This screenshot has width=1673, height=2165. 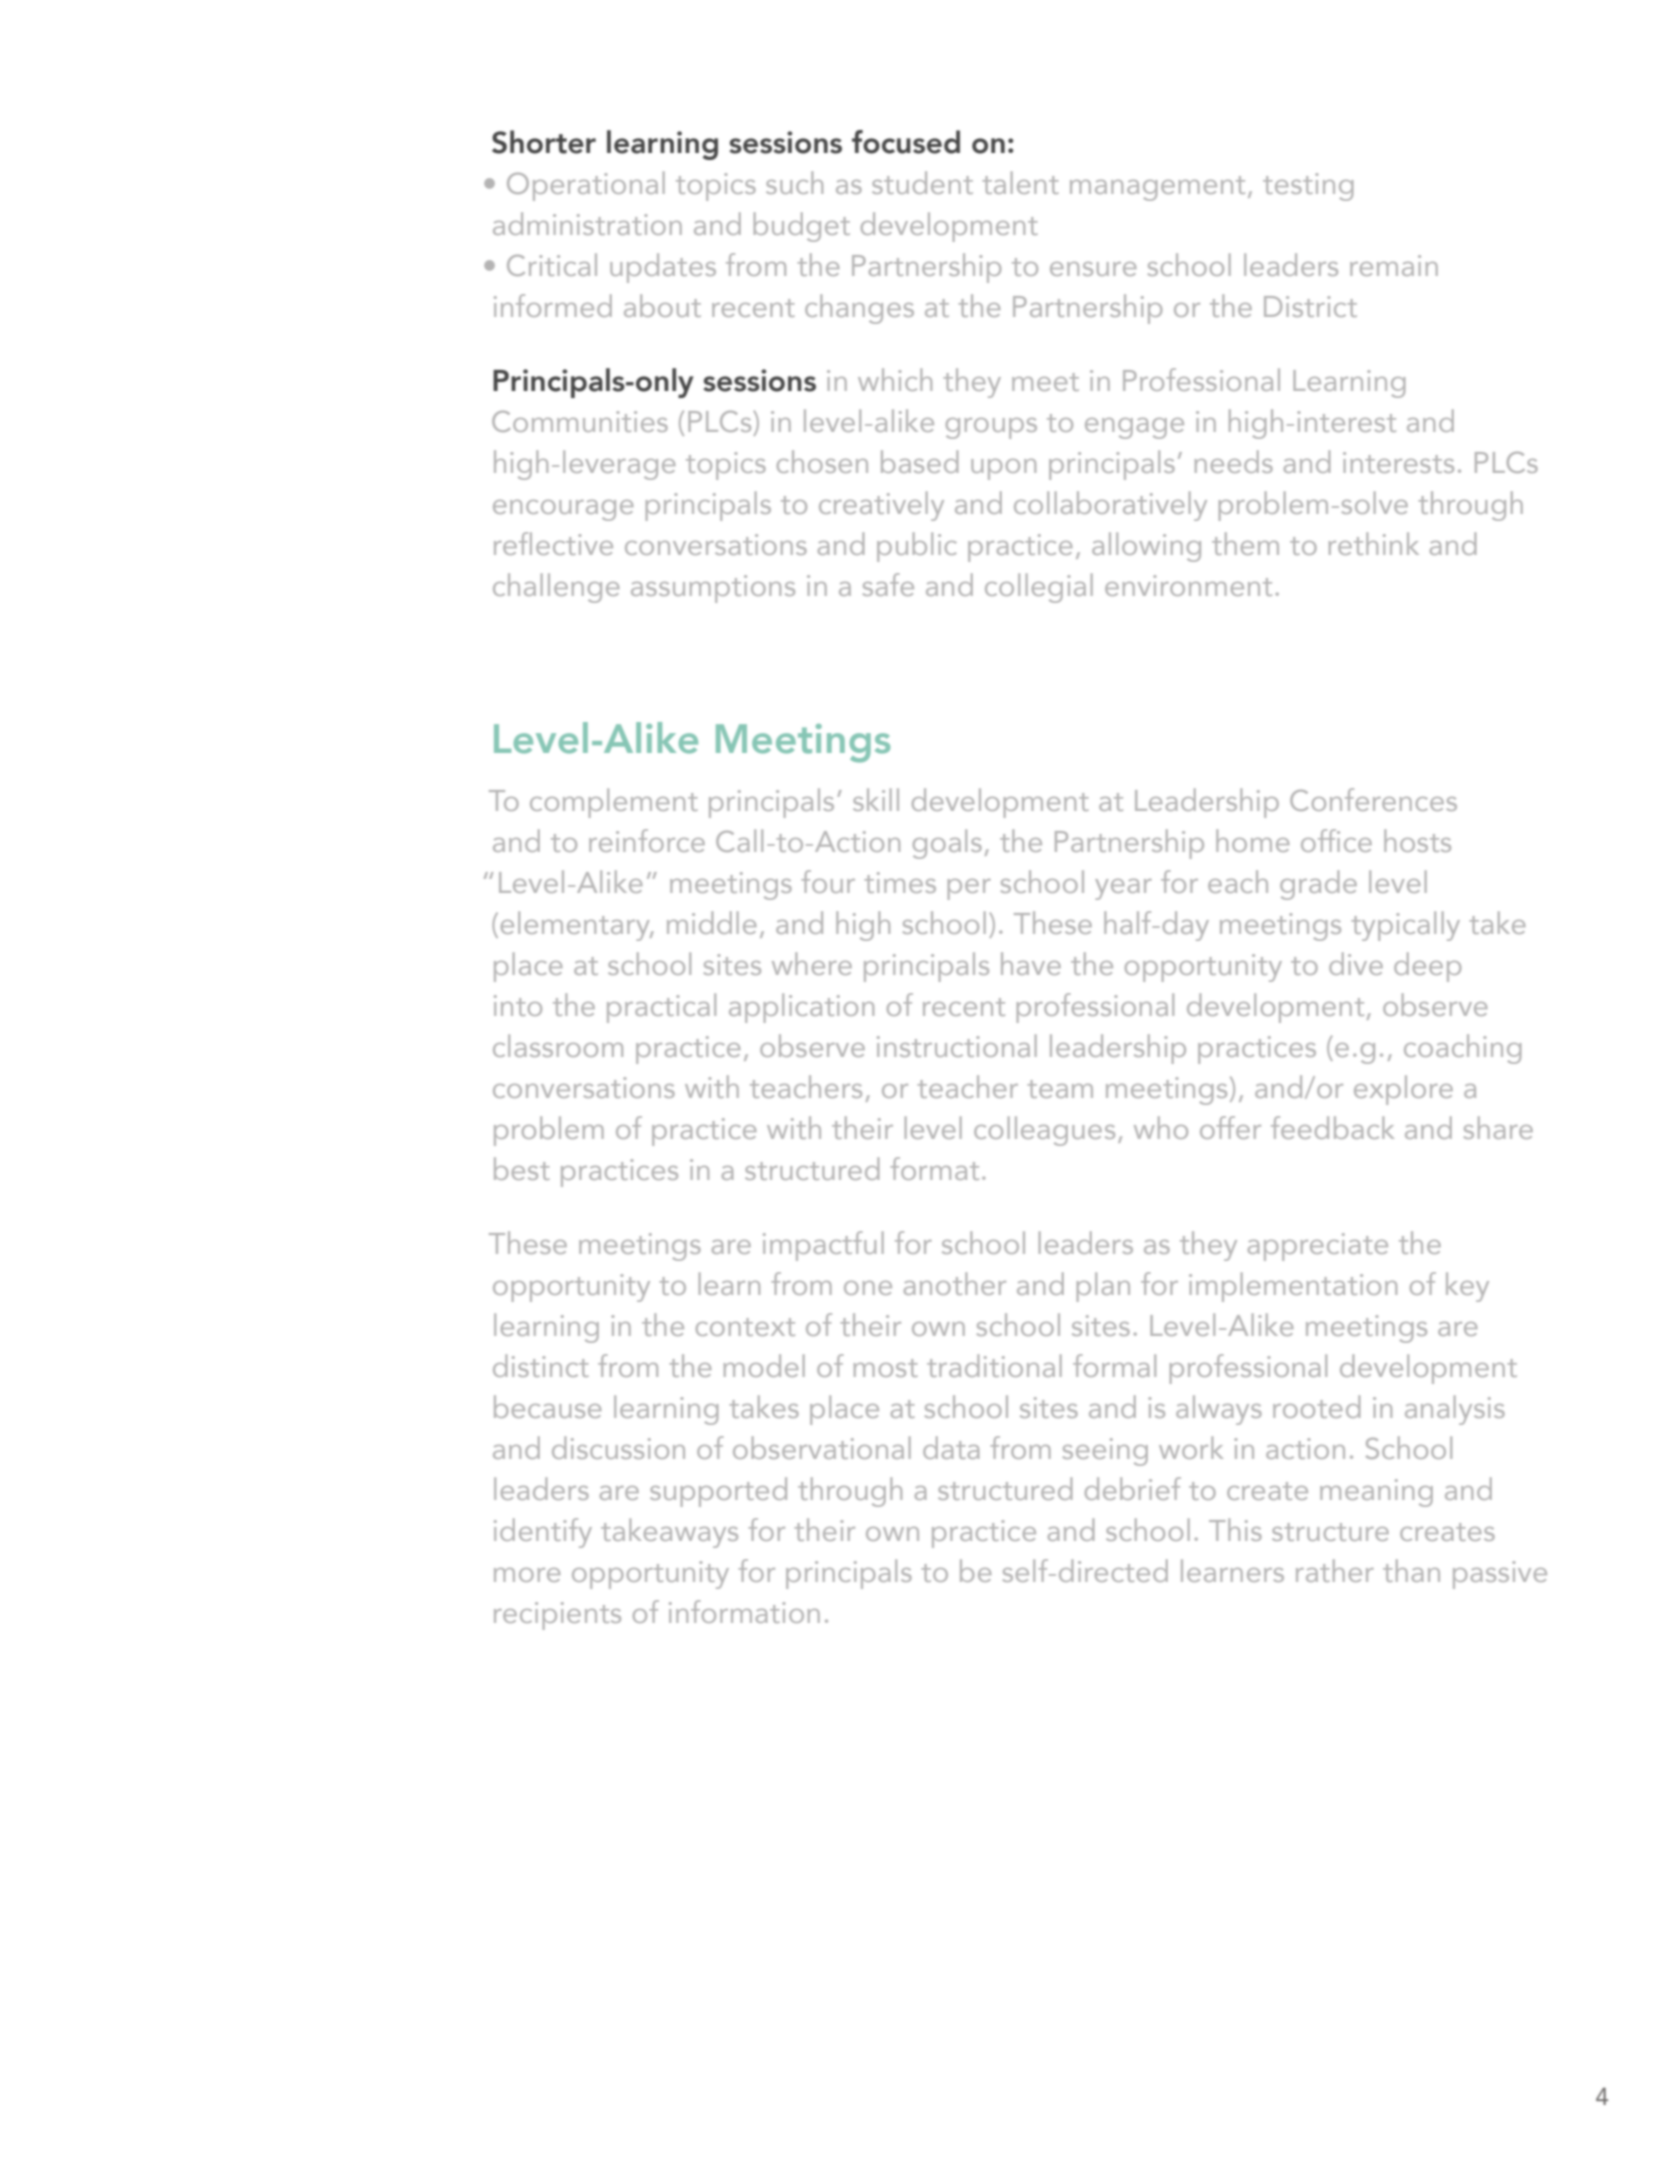 What do you see at coordinates (1356, 963) in the screenshot?
I see `dive` at bounding box center [1356, 963].
